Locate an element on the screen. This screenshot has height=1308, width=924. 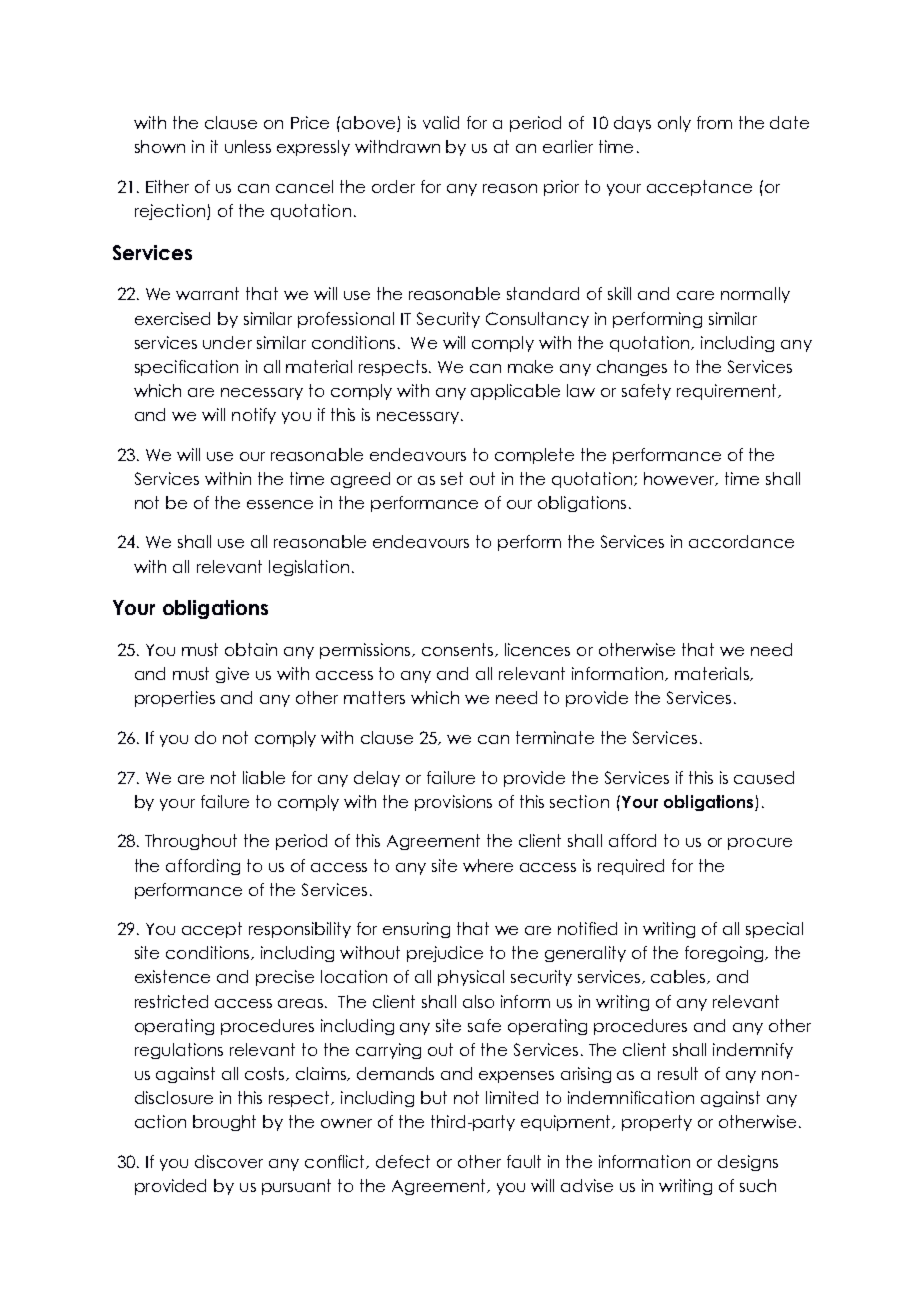
make is located at coordinates (530, 366).
